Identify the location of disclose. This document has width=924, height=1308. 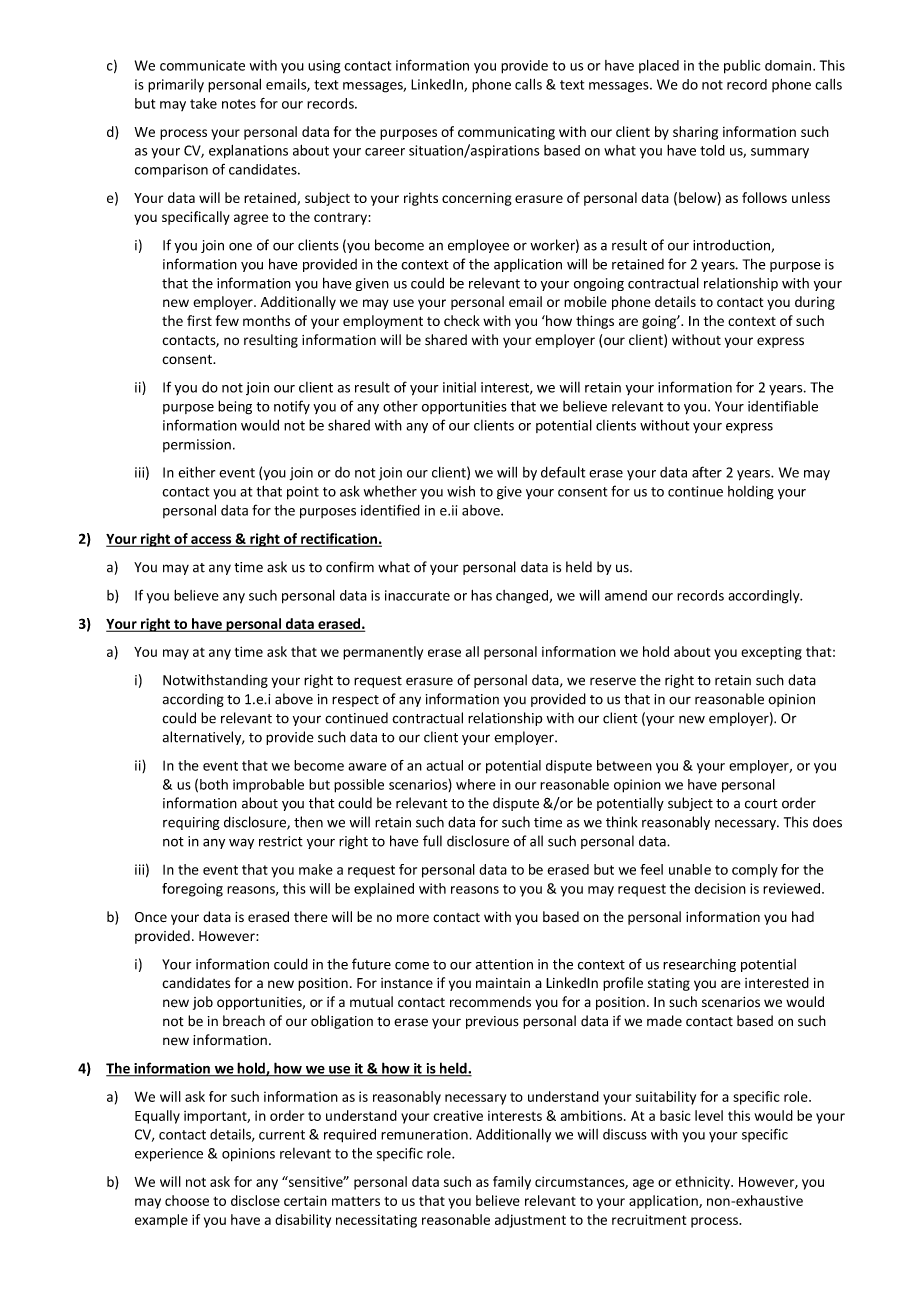
(255, 1200).
